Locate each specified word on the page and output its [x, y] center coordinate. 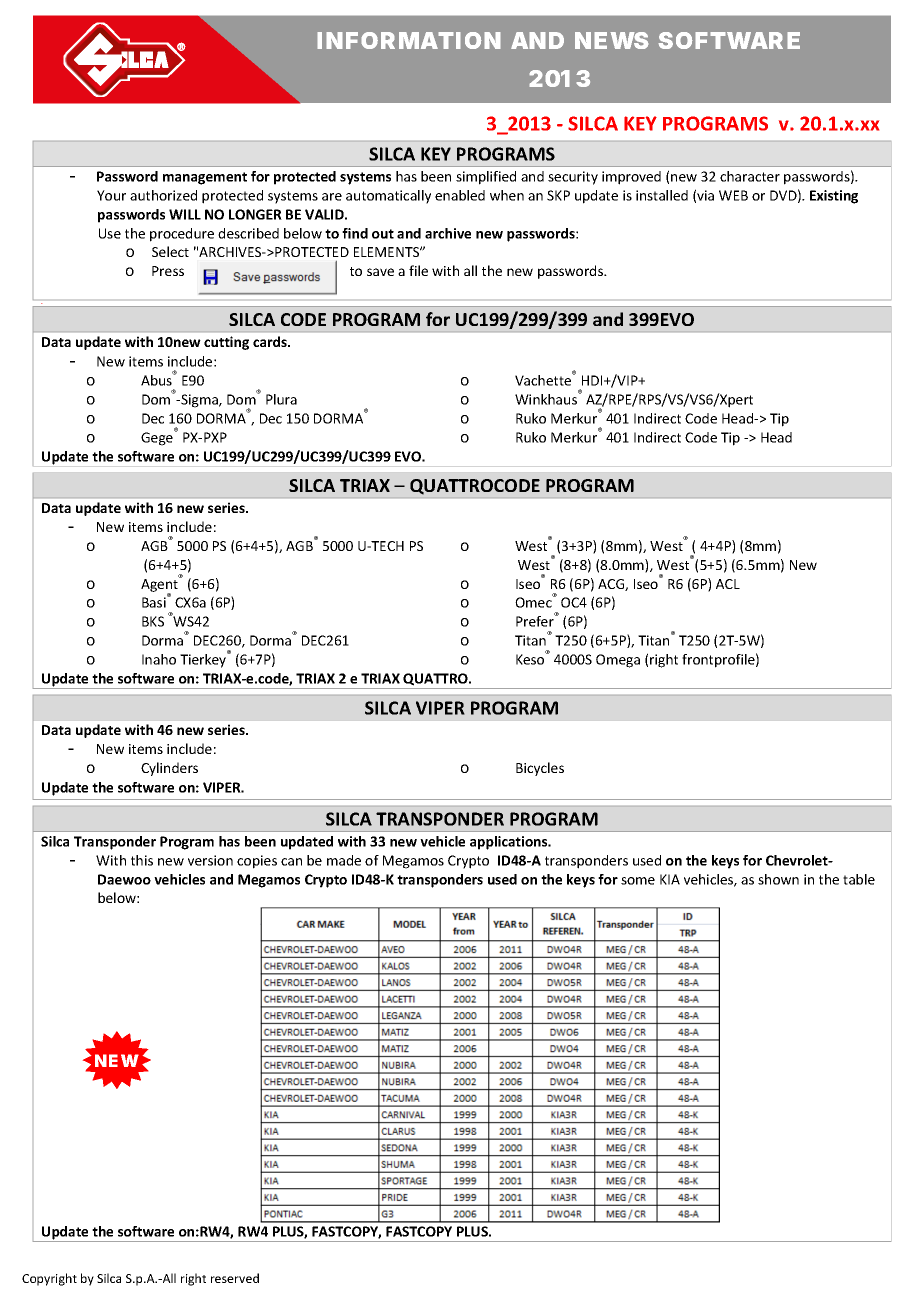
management [205, 178]
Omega [618, 661]
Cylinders [169, 769]
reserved [235, 1278]
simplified [486, 178]
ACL [728, 584]
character [750, 176]
